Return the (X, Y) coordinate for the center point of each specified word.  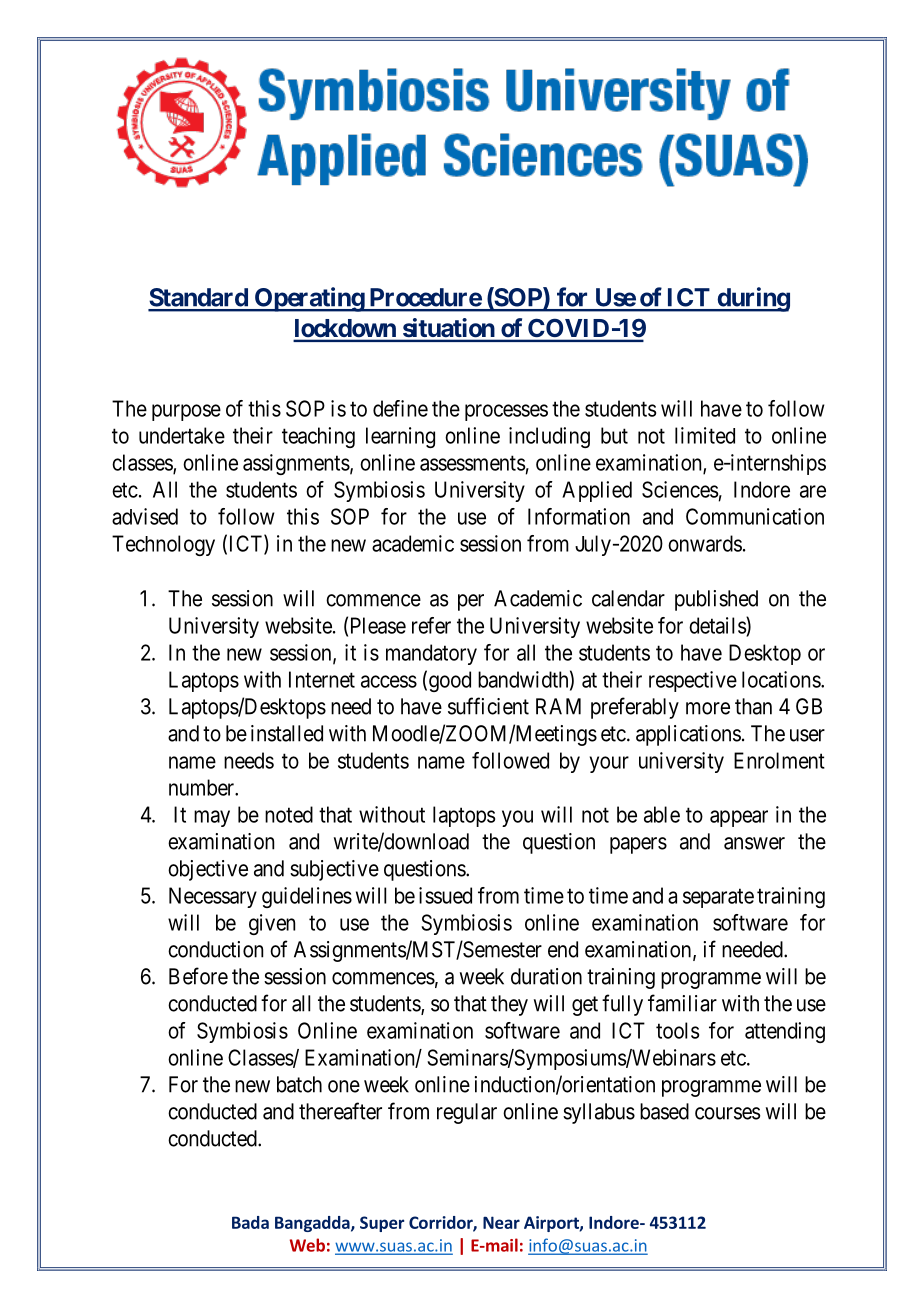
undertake (182, 435)
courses (727, 1113)
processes (506, 412)
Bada (250, 1222)
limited (705, 435)
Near (501, 1222)
